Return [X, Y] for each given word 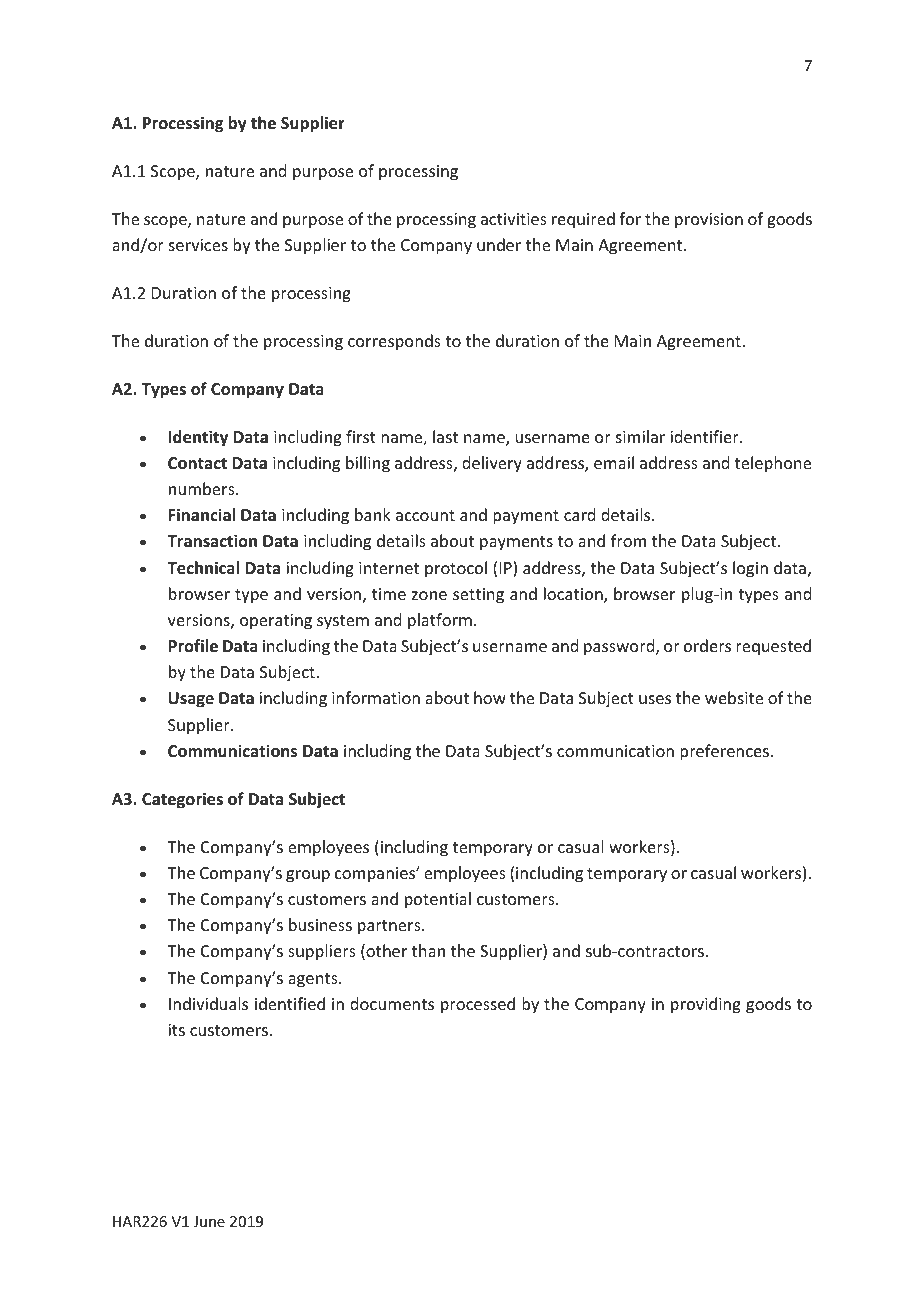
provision [709, 221]
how [490, 697]
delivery [492, 464]
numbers [203, 488]
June [209, 1221]
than [428, 950]
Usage [191, 700]
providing [706, 1005]
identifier [705, 436]
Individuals [208, 1003]
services [198, 245]
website [734, 697]
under [499, 244]
